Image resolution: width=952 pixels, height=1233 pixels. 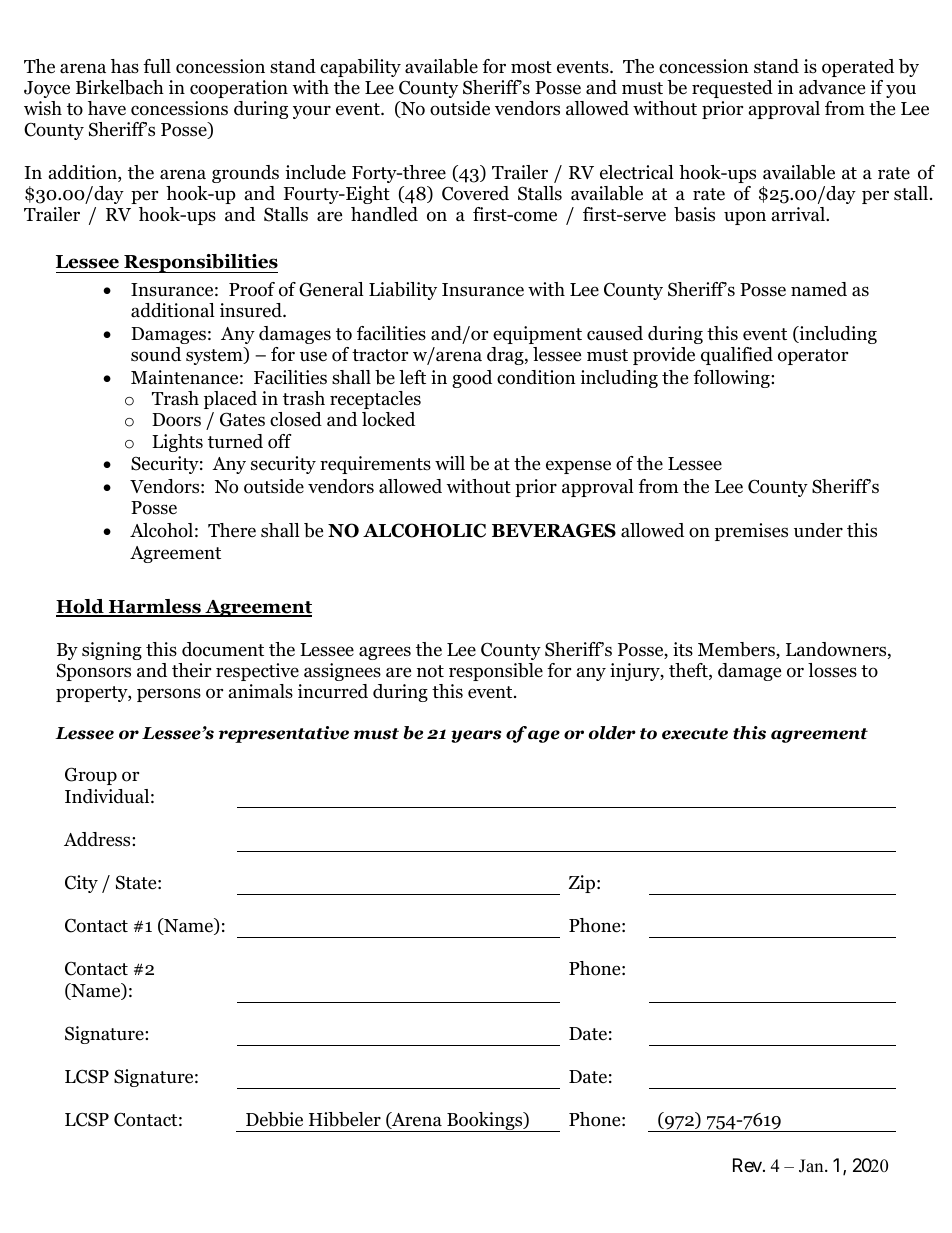 I want to click on capability, so click(x=360, y=68).
